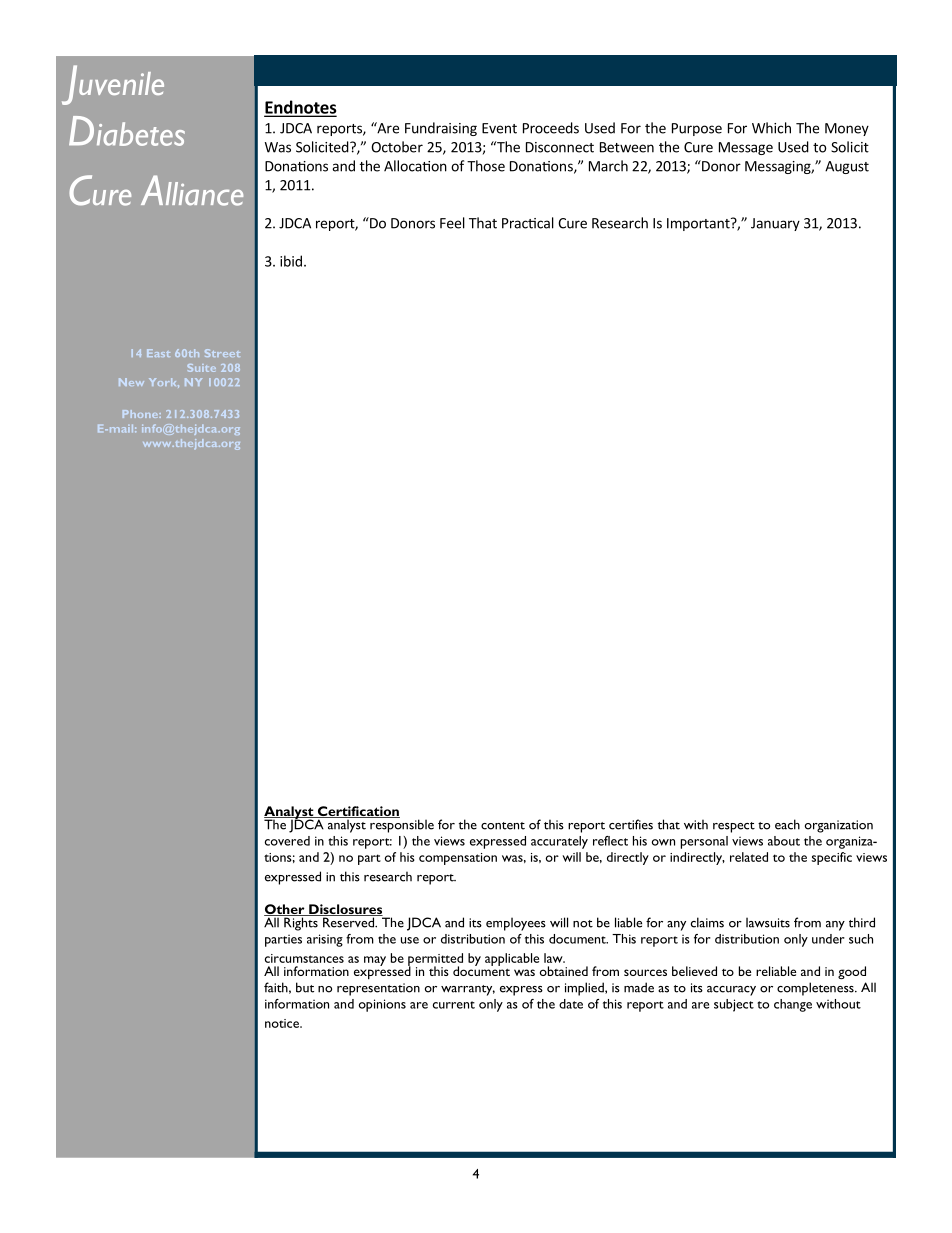  What do you see at coordinates (201, 368) in the screenshot?
I see `Suite` at bounding box center [201, 368].
